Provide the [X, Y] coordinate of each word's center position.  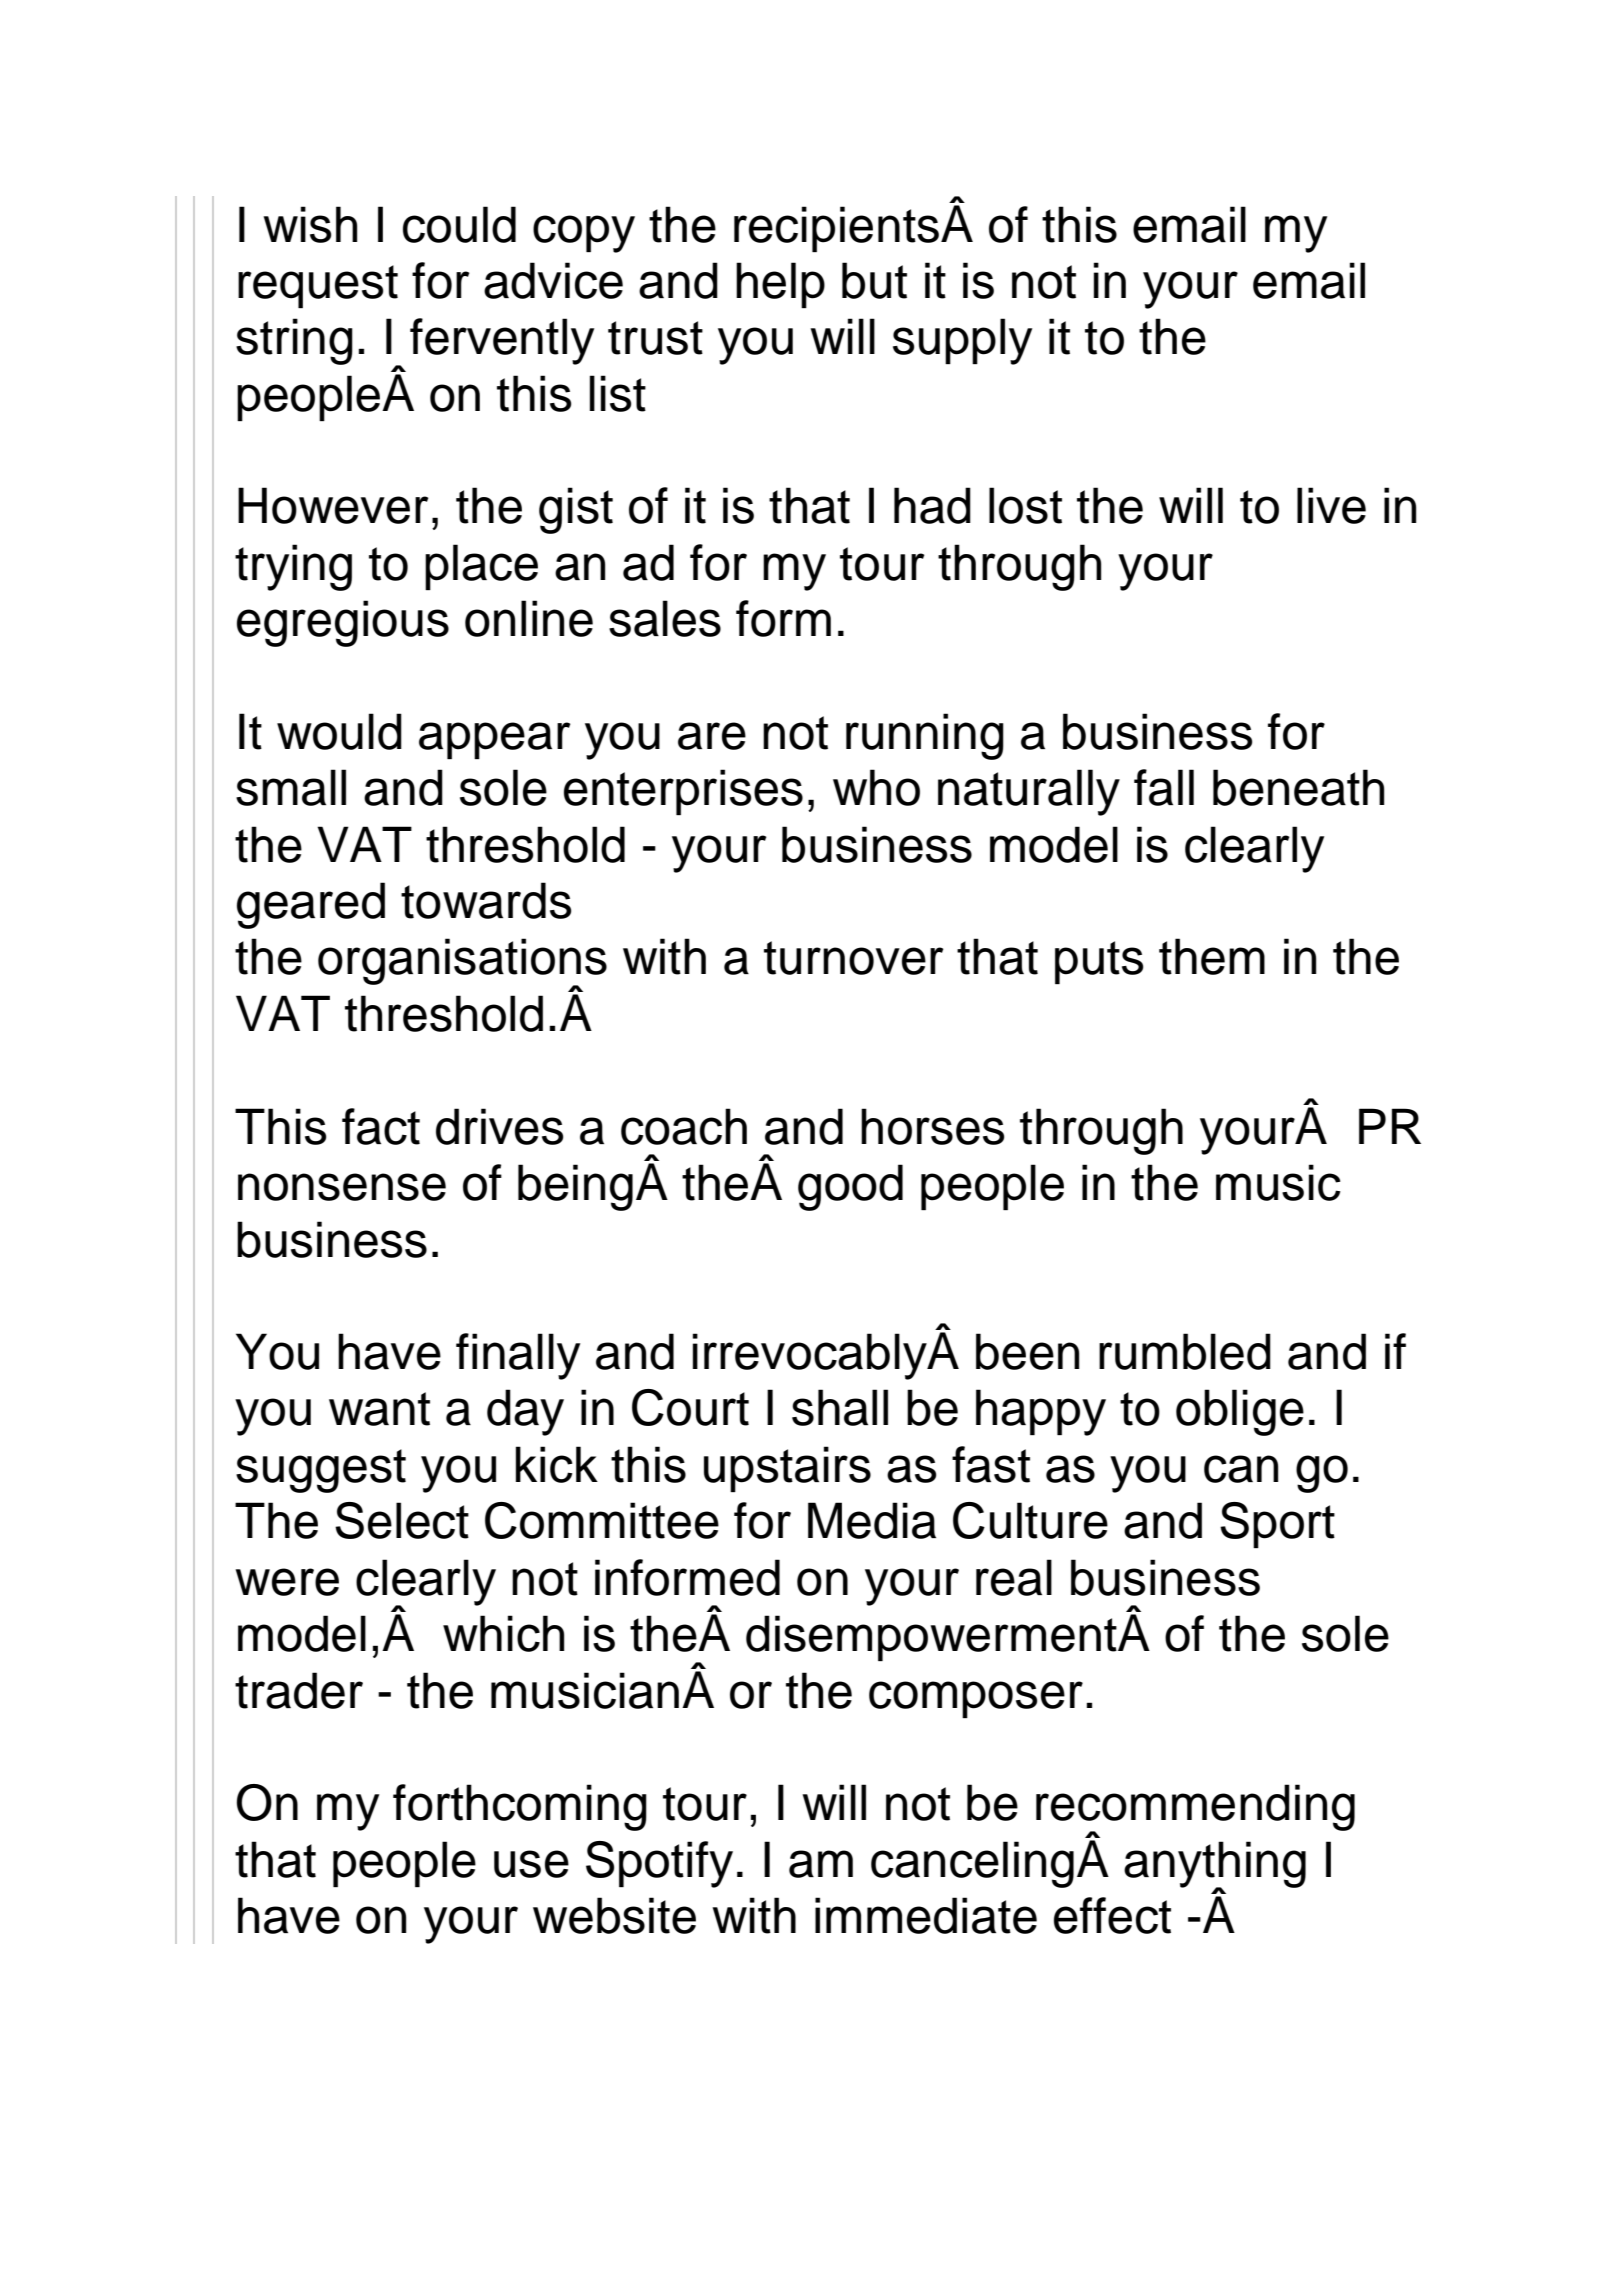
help [780, 285]
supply [962, 341]
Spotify [659, 1864]
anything [1215, 1865]
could [459, 224]
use [531, 1864]
